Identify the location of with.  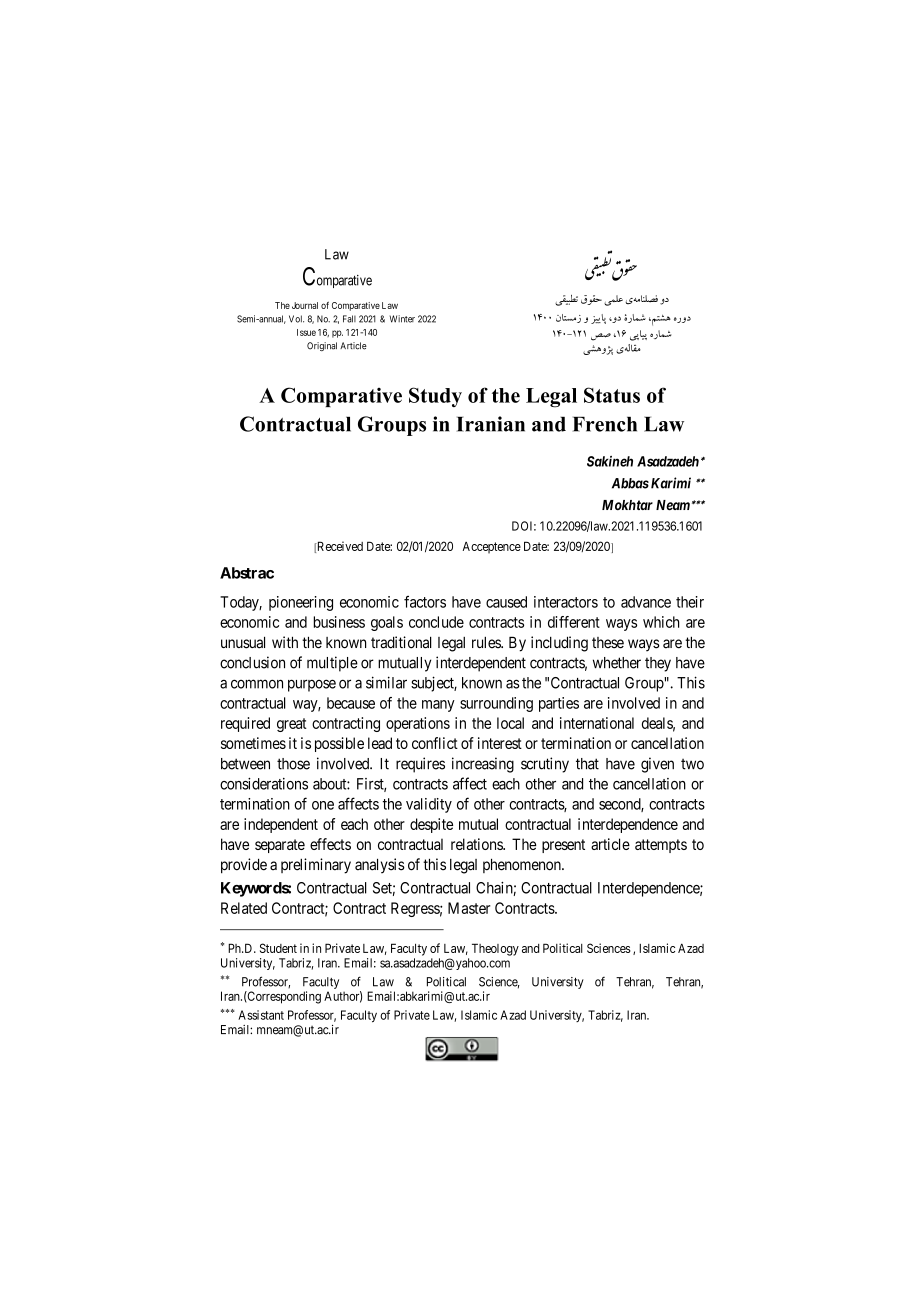
(285, 642).
